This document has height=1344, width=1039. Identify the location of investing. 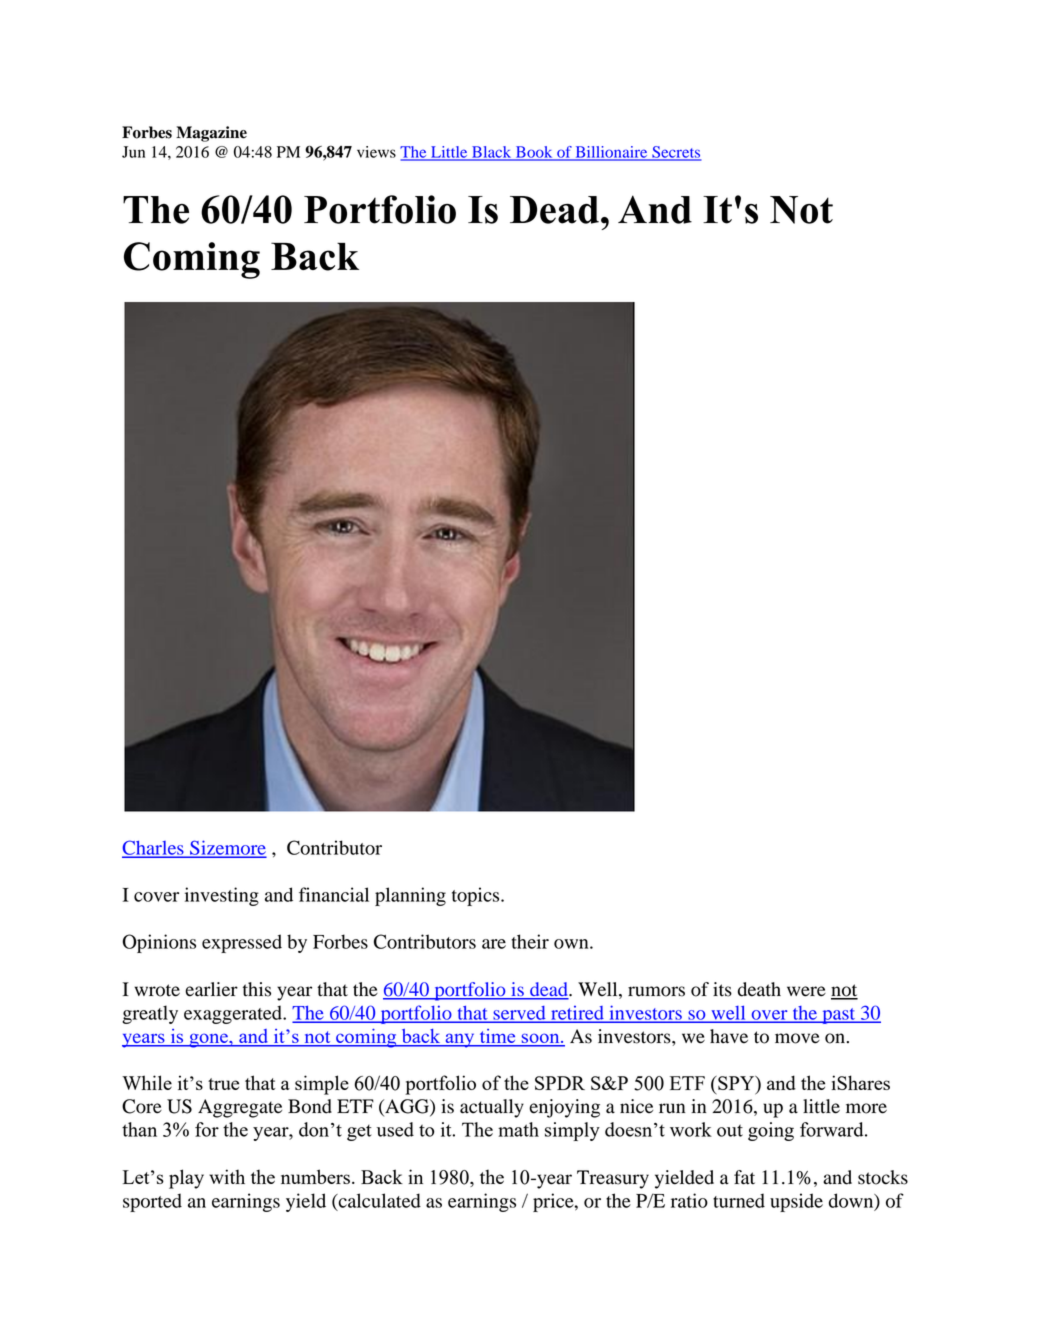
(222, 896).
